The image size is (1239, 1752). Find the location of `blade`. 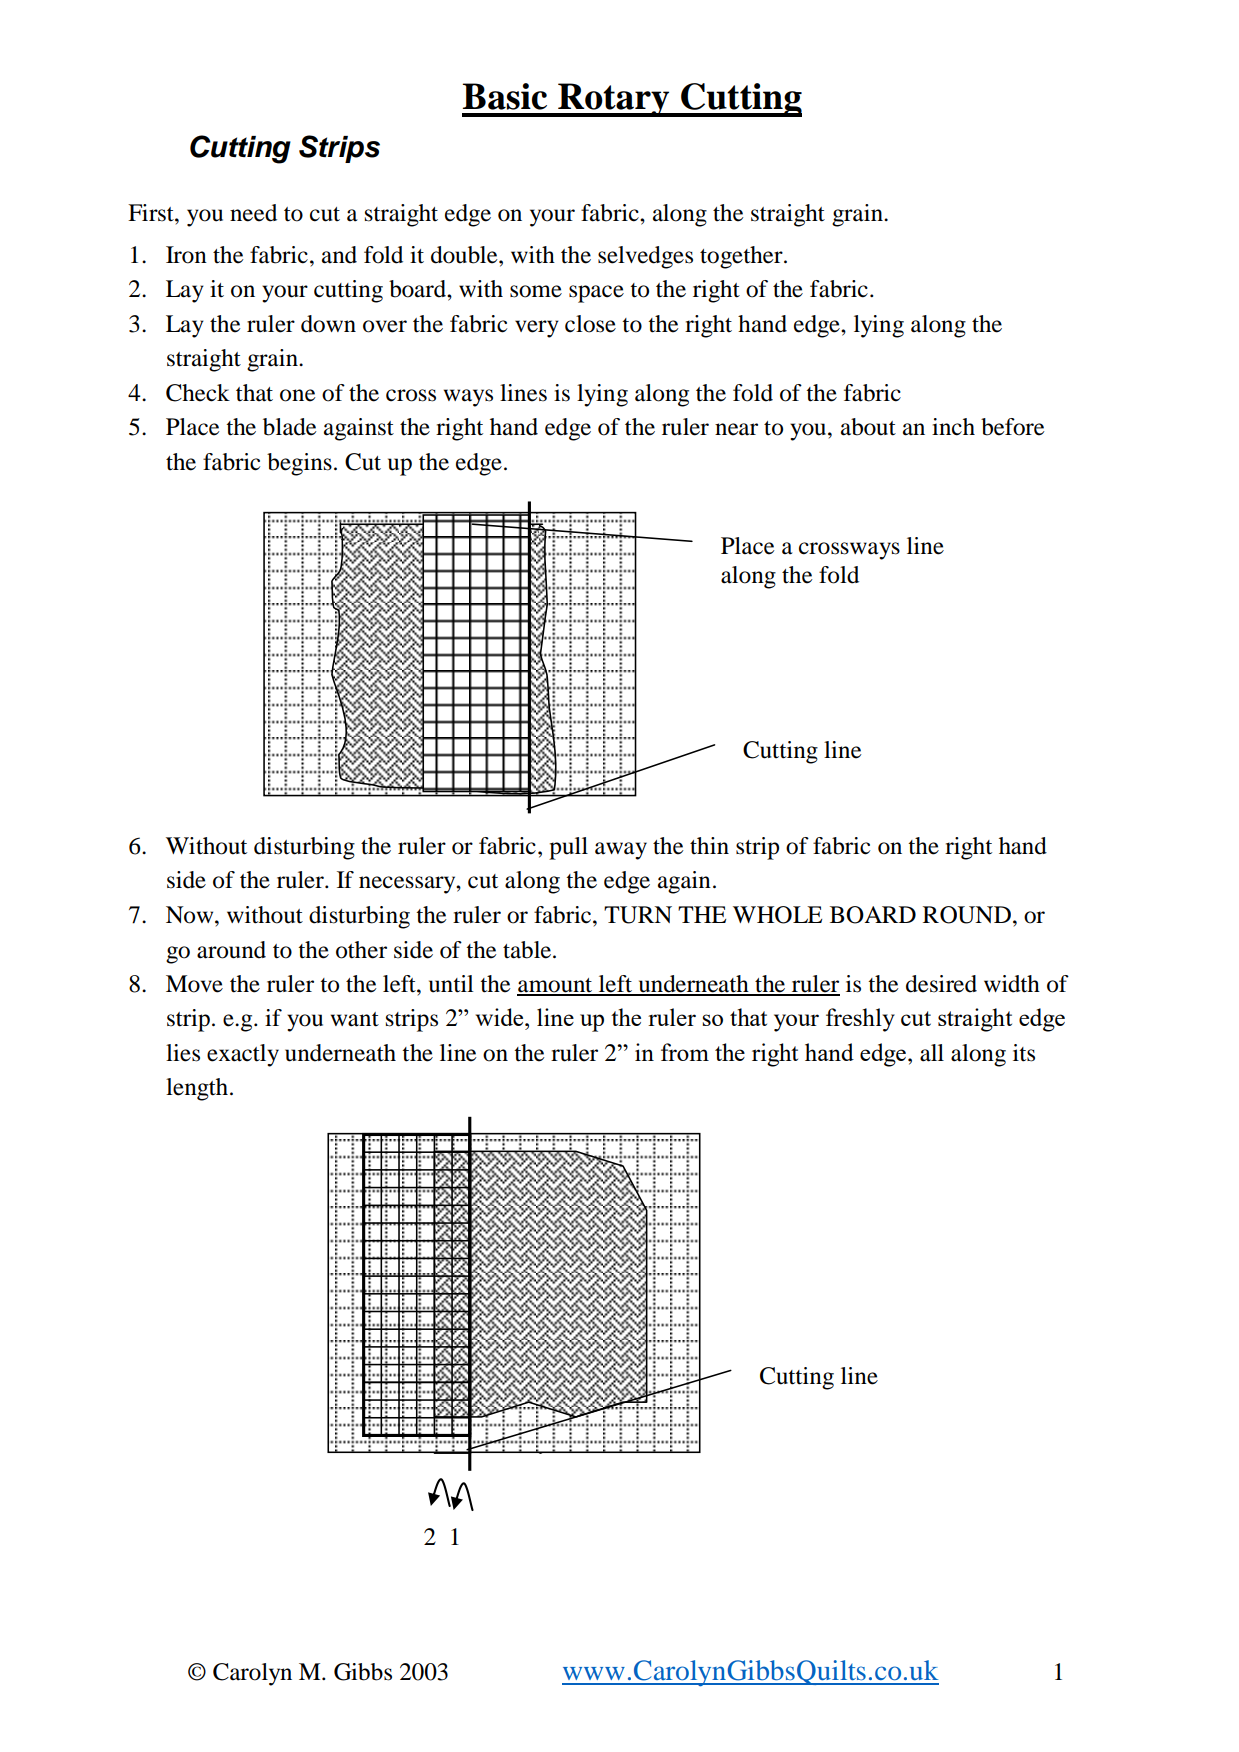

blade is located at coordinates (290, 427).
